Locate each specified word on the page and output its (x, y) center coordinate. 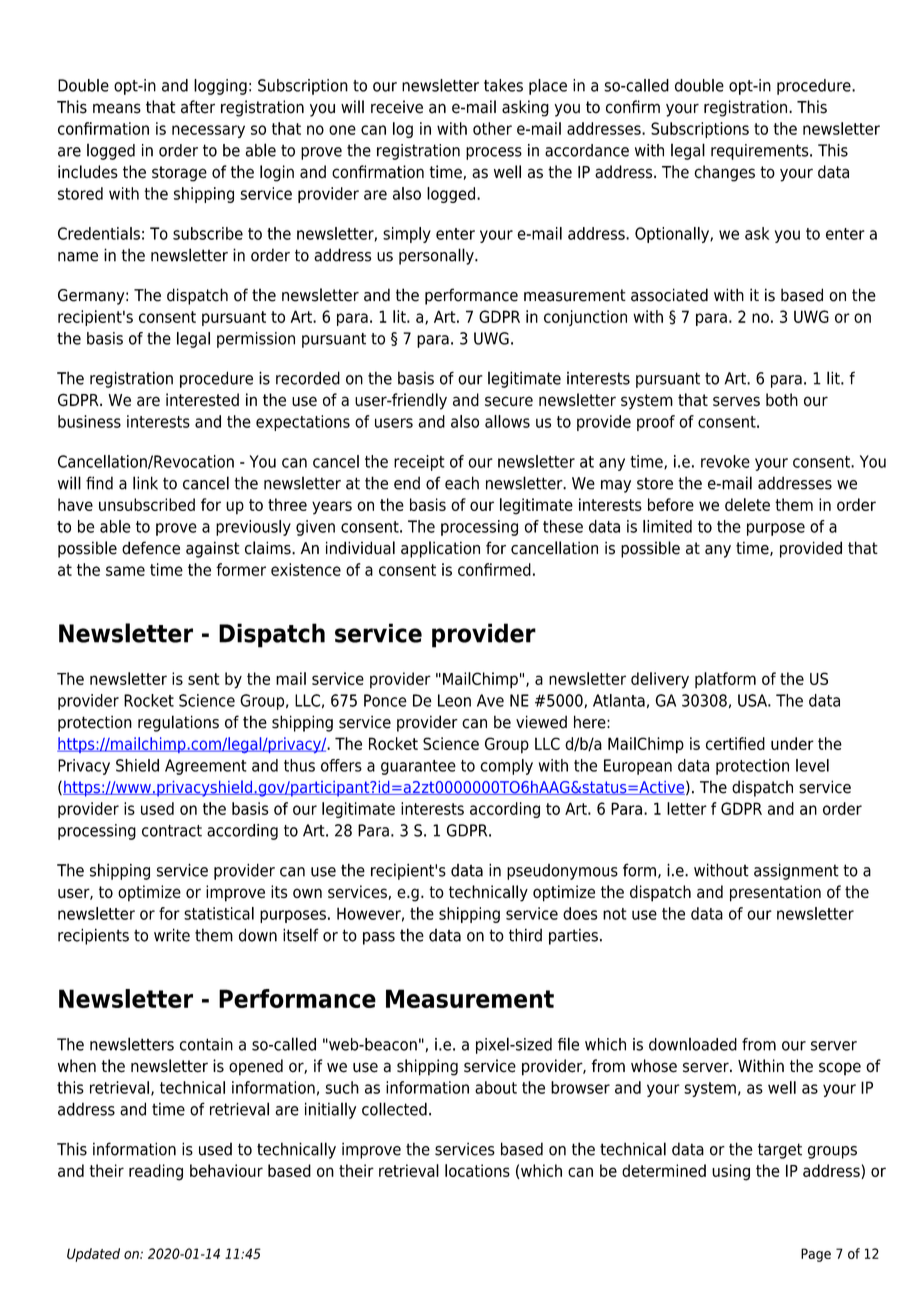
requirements (761, 152)
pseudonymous (562, 872)
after (198, 107)
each (462, 483)
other (492, 128)
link (145, 483)
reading (156, 1172)
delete (747, 504)
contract (172, 831)
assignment (796, 871)
